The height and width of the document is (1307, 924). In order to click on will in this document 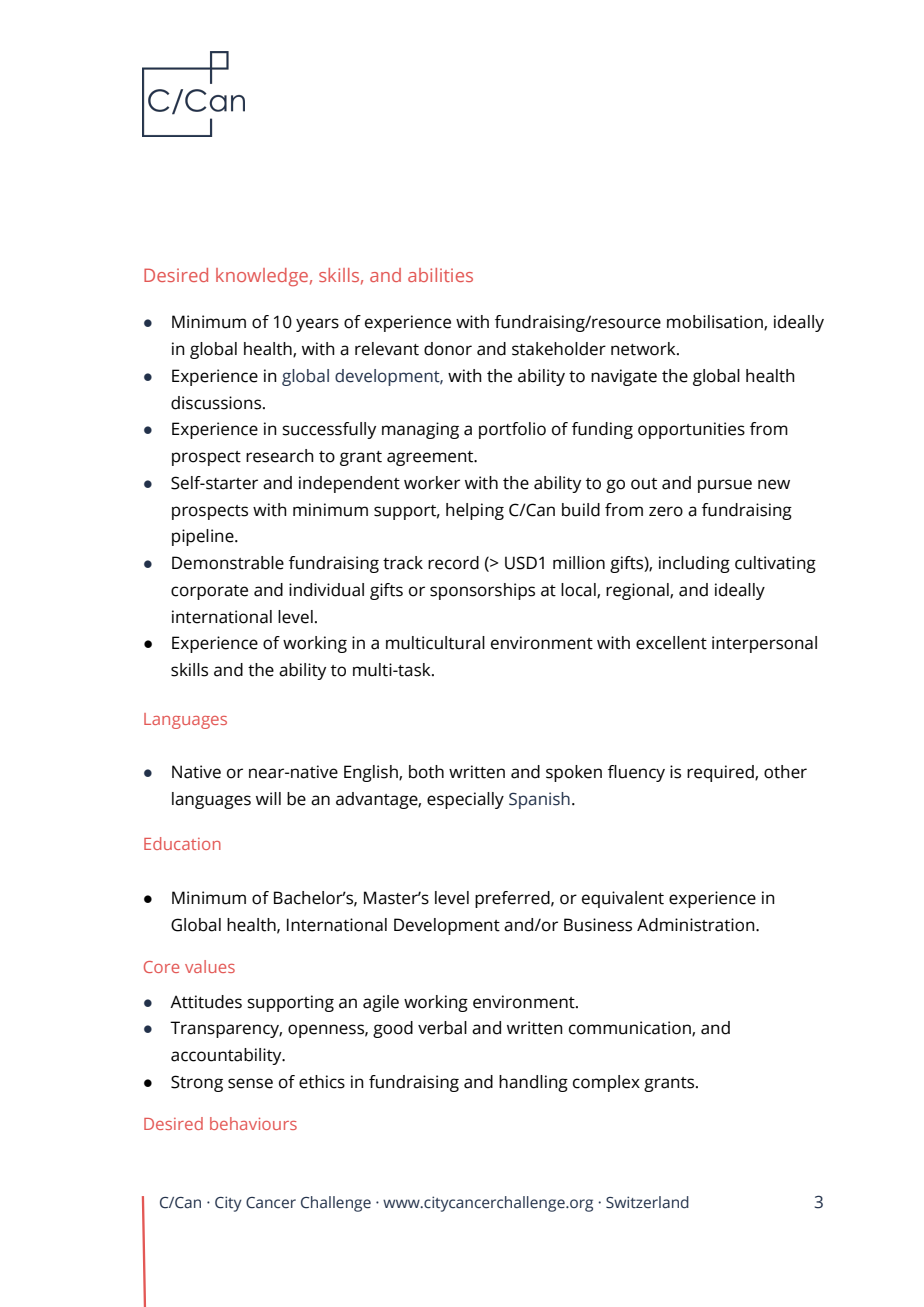, I will do `click(268, 798)`.
